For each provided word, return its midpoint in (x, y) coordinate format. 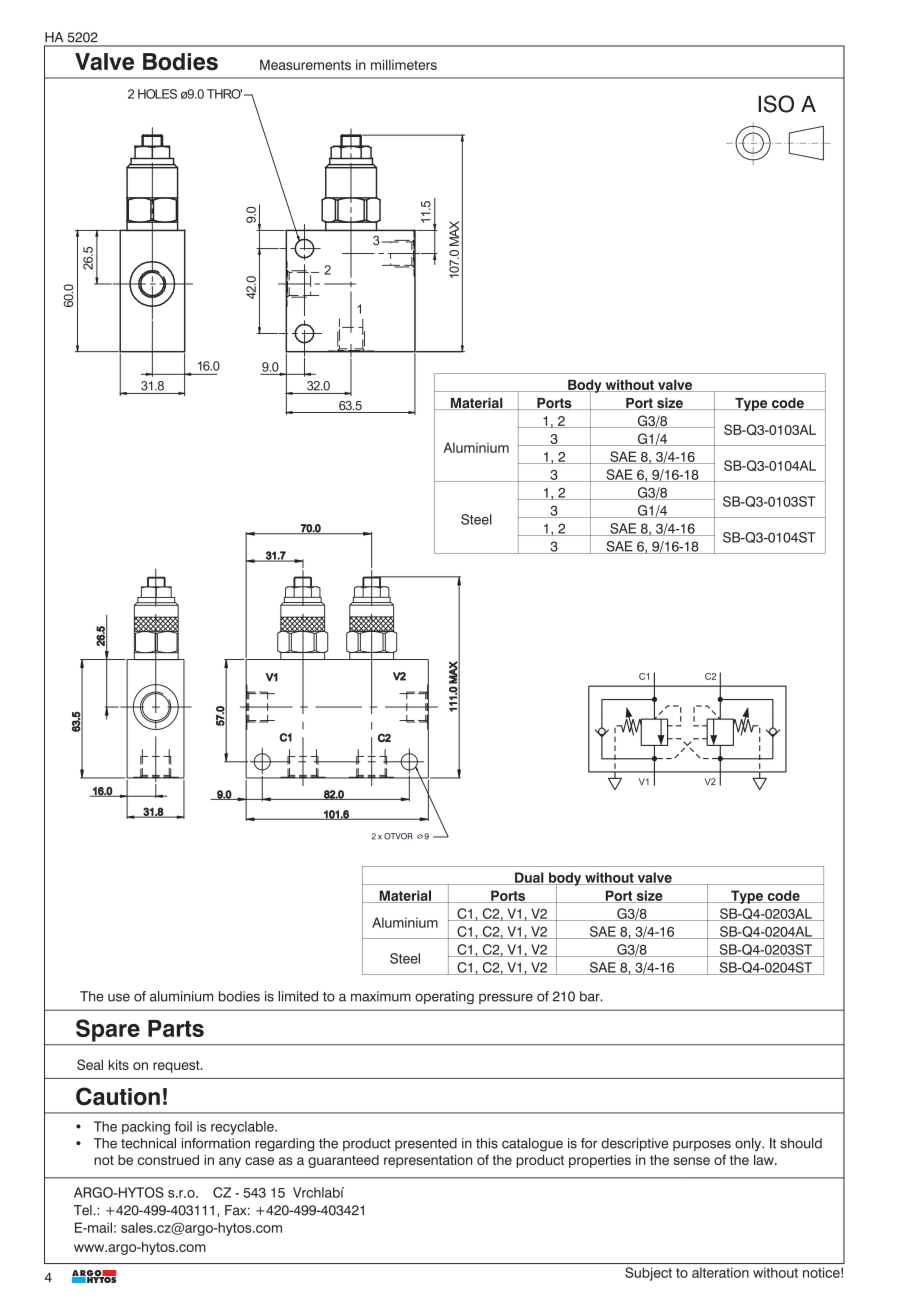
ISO (776, 104)
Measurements (305, 64)
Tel (84, 1210)
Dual (529, 878)
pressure (506, 998)
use (119, 997)
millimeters (404, 64)
